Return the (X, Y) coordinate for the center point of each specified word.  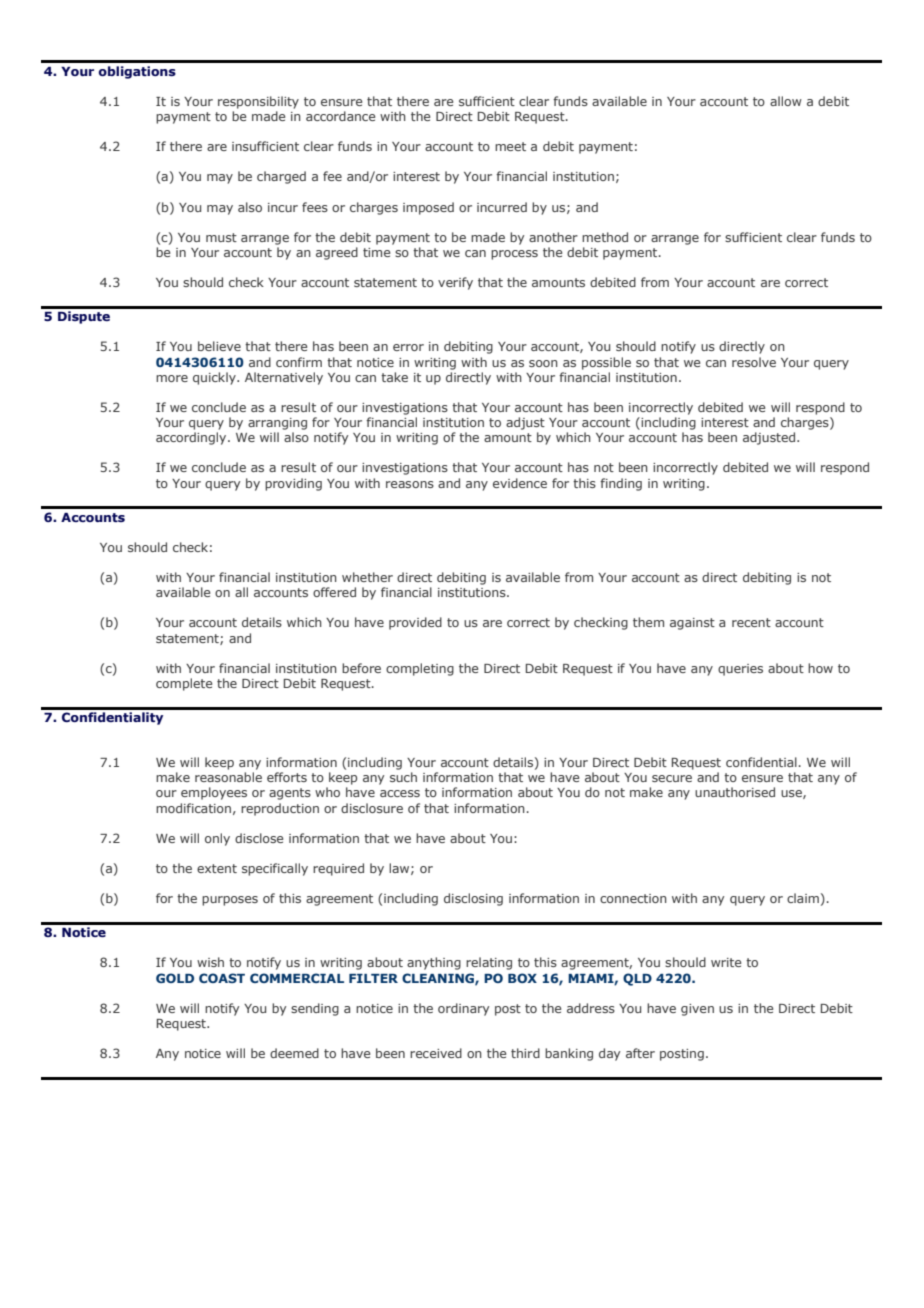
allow (786, 101)
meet (510, 146)
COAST (222, 978)
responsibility (258, 102)
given (697, 1010)
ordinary (463, 1009)
